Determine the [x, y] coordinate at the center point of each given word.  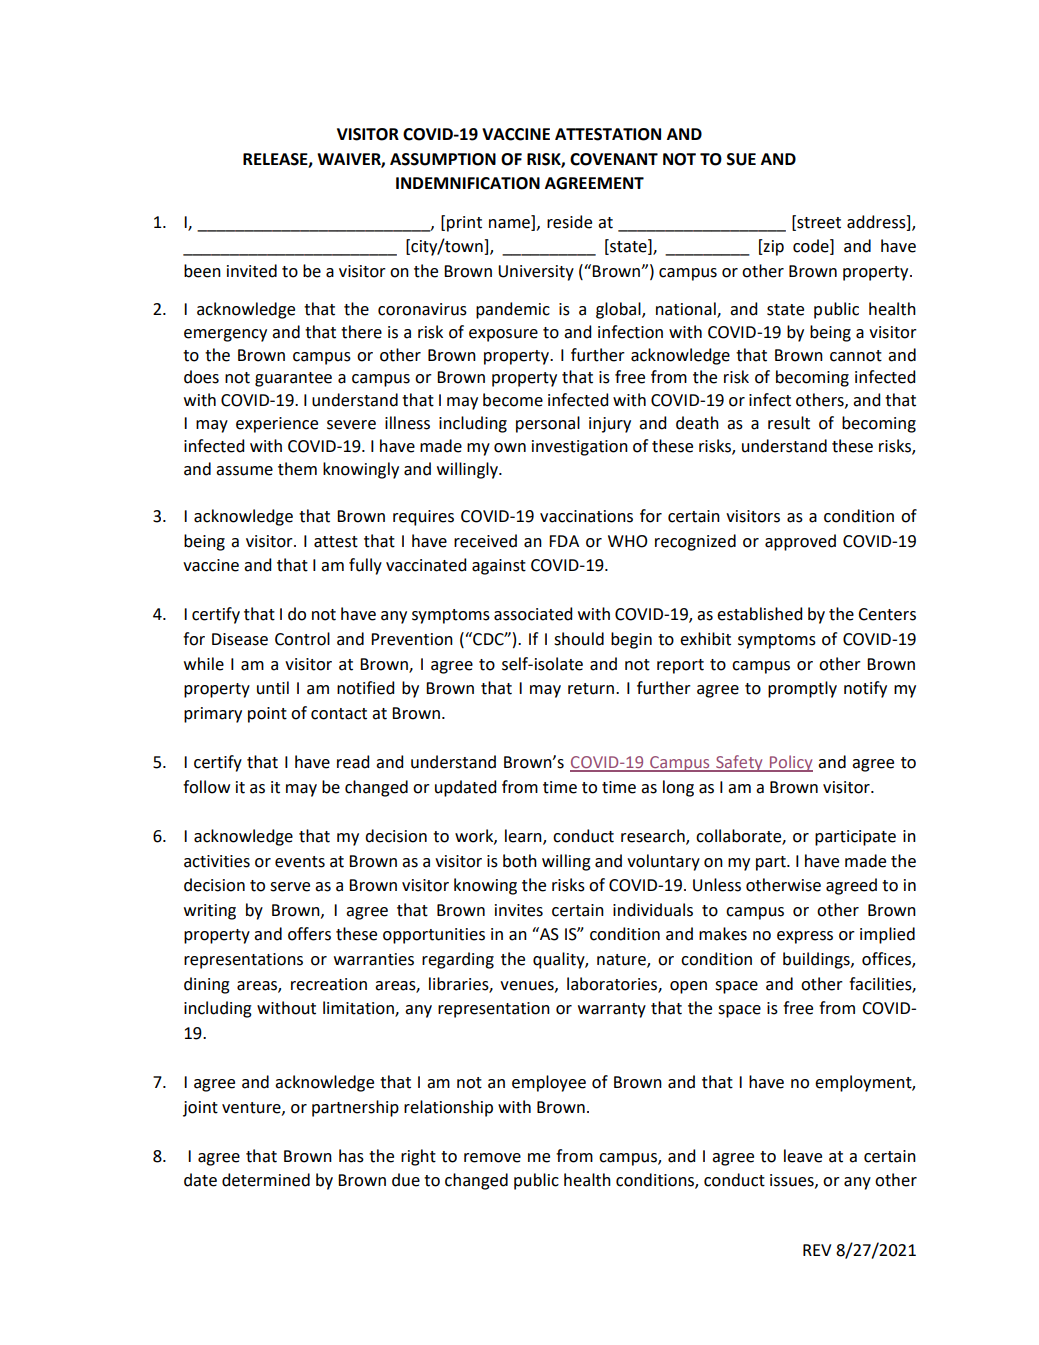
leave [803, 1156]
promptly [802, 689]
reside [569, 222]
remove [492, 1158]
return [591, 689]
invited [252, 271]
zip [773, 247]
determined [266, 1180]
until [273, 688]
